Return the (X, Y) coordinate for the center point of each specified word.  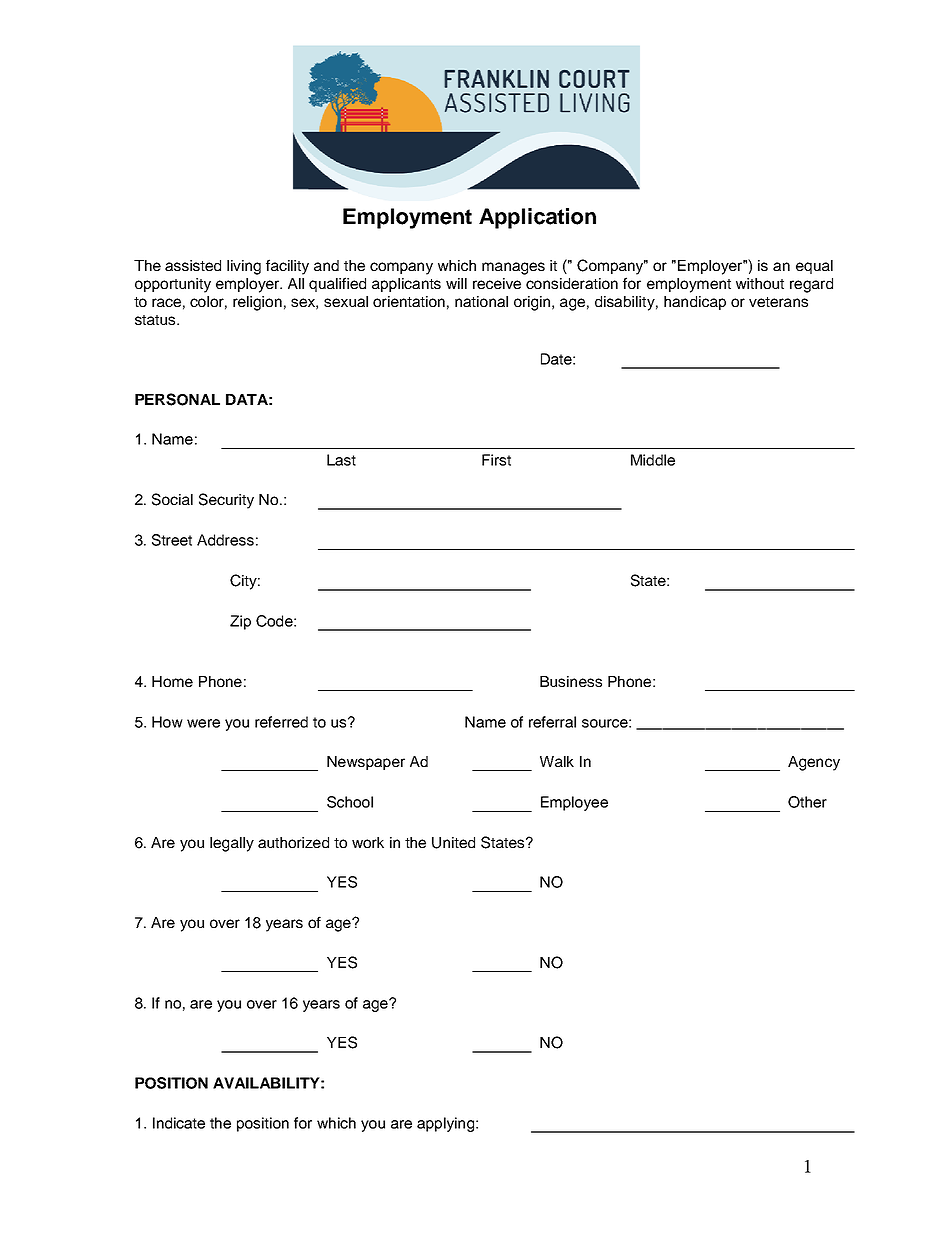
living (244, 267)
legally (232, 844)
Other (807, 802)
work (368, 842)
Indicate (179, 1123)
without (760, 283)
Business (571, 681)
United (453, 843)
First (496, 460)
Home (172, 681)
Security (226, 501)
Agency (814, 763)
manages (513, 268)
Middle (653, 460)
